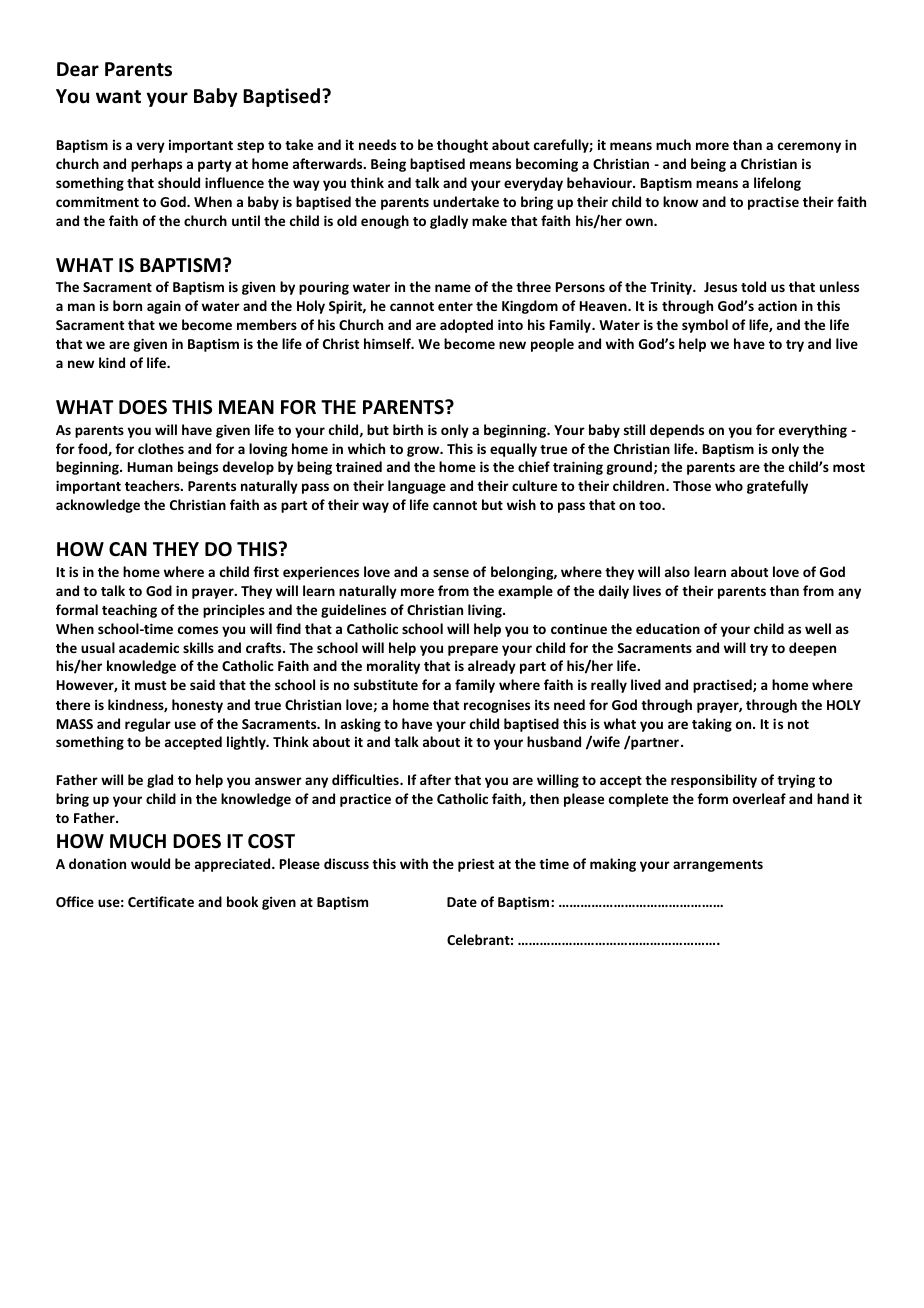 This document has width=924, height=1308. Describe the element at coordinates (809, 147) in the document. I see `ceremony` at that location.
